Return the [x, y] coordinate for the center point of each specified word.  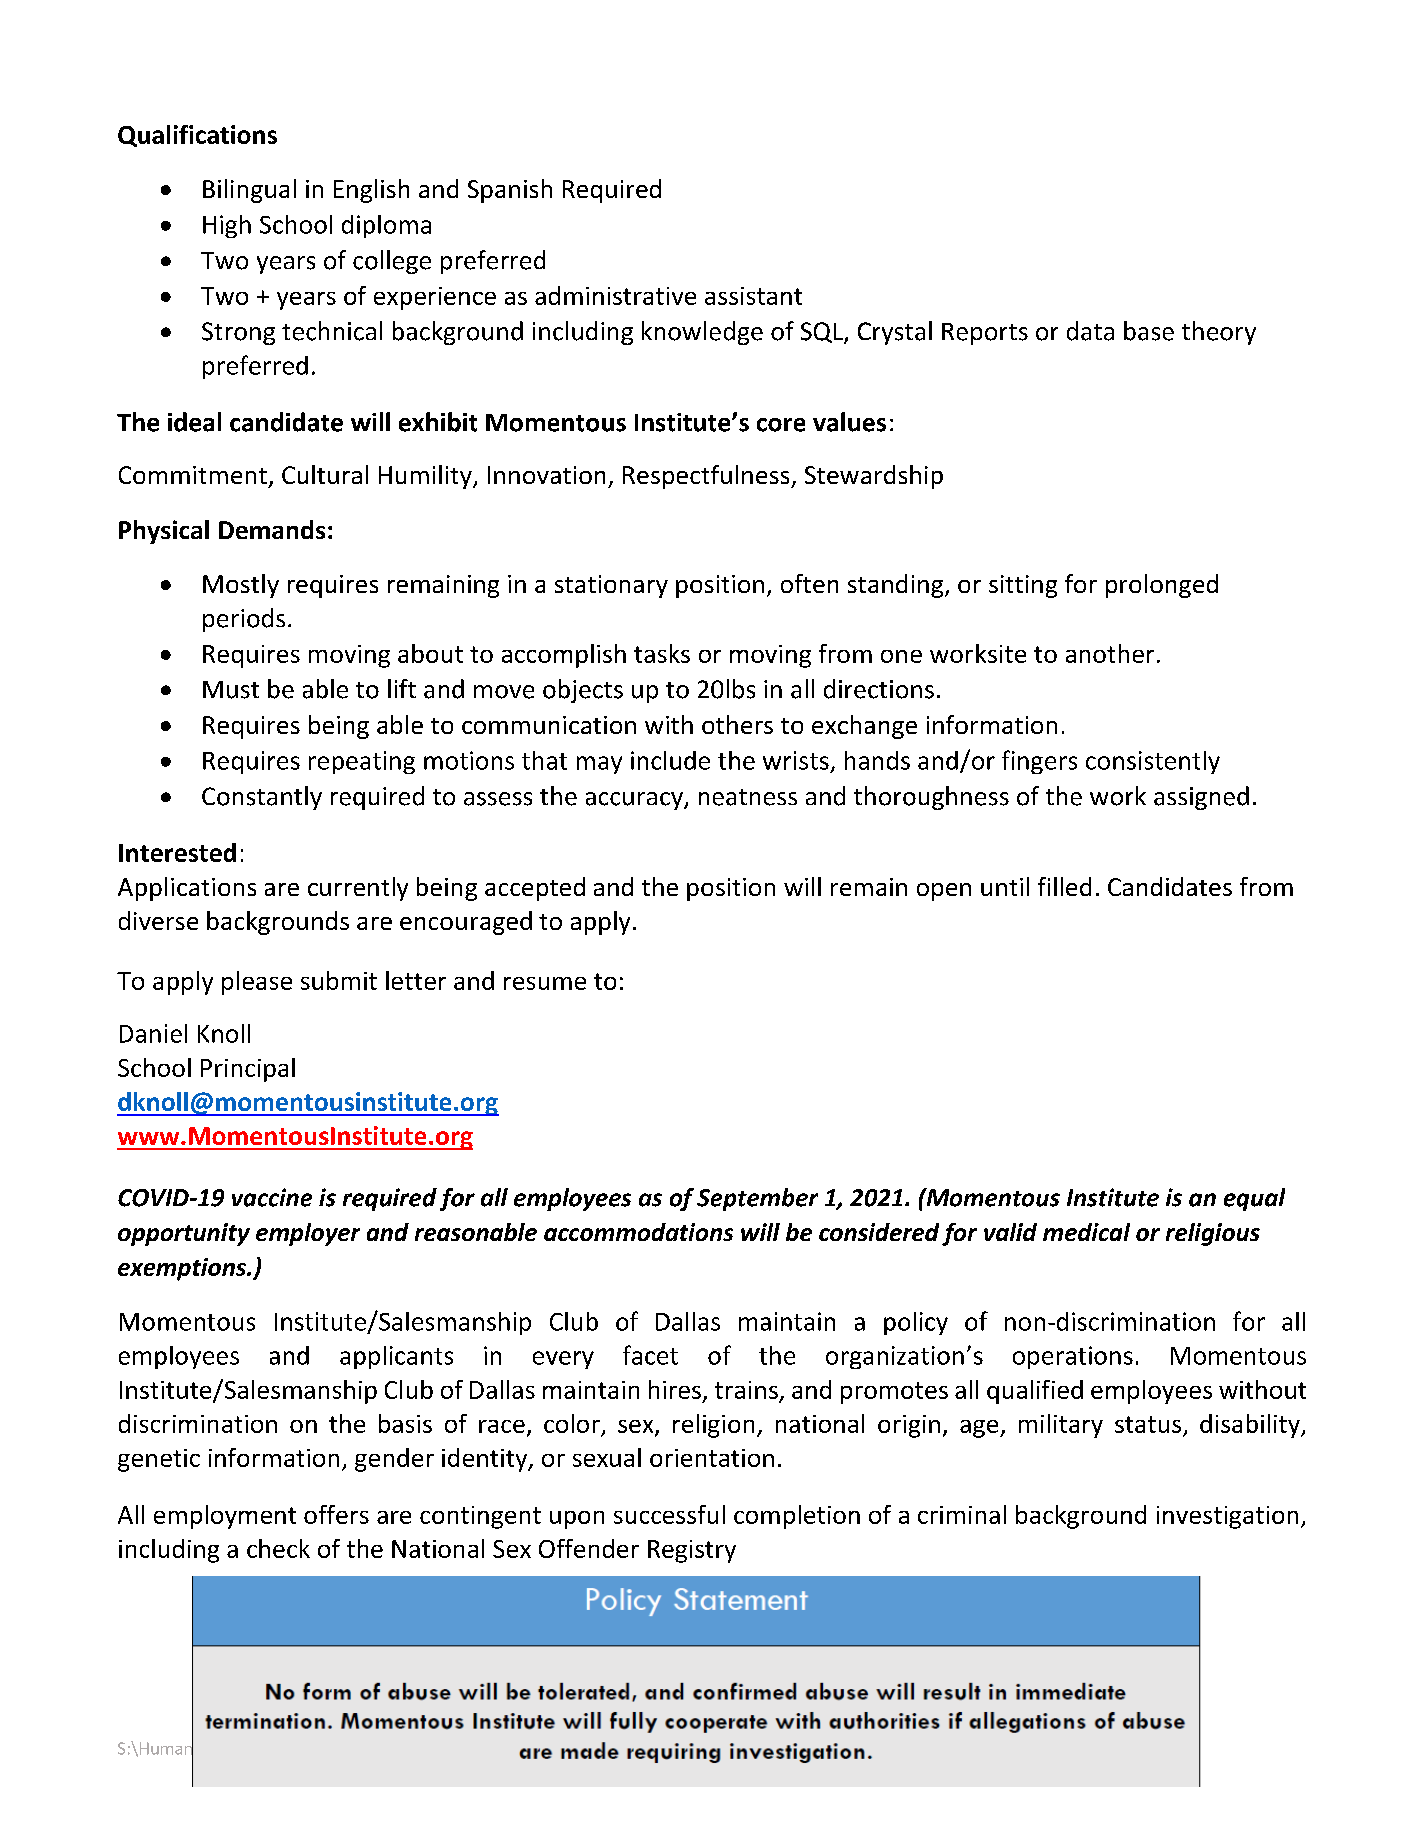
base [1149, 331]
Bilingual [249, 191]
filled [1064, 886]
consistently [1153, 762]
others [737, 724]
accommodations [638, 1232]
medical [1086, 1232]
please [257, 983]
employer [308, 1234]
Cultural [325, 474]
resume [545, 983]
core [781, 425]
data [1090, 331]
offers [336, 1514]
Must [231, 690]
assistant [753, 296]
